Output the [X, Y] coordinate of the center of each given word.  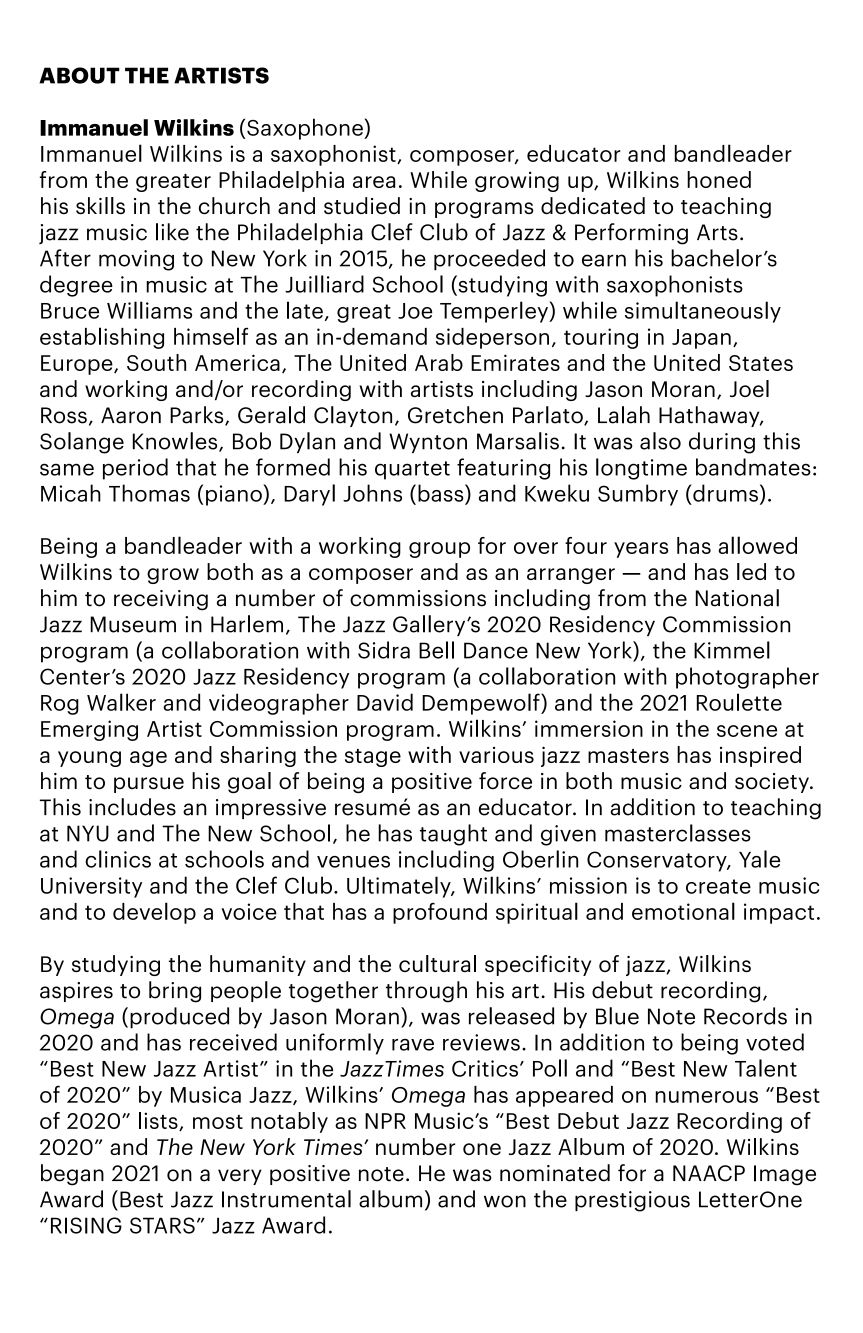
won [505, 1201]
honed [719, 179]
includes [132, 807]
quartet [412, 470]
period [135, 469]
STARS [162, 1225]
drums [725, 493]
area [374, 182]
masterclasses [678, 833]
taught [453, 835]
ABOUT [79, 75]
